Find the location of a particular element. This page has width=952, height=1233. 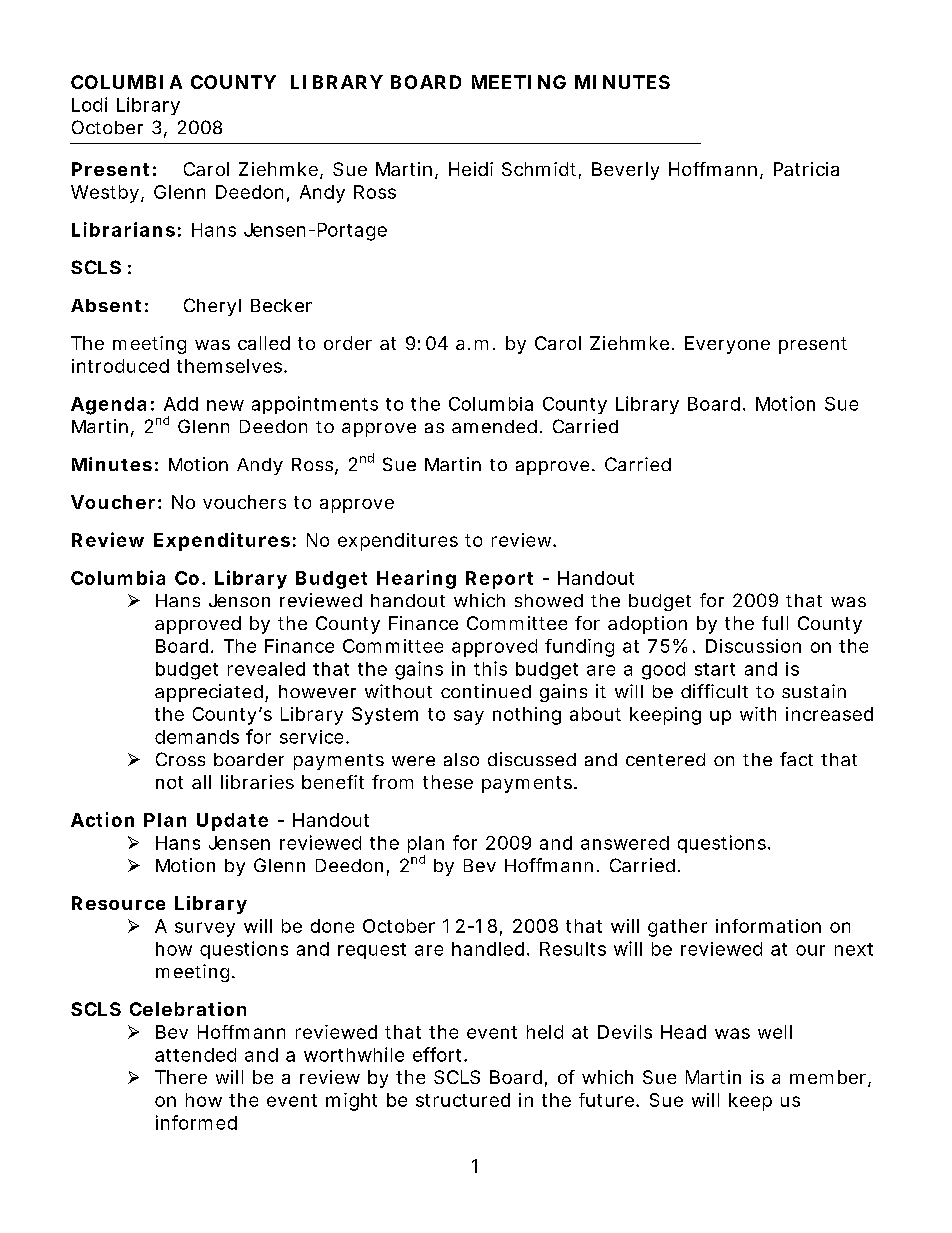

structured is located at coordinates (463, 1100).
